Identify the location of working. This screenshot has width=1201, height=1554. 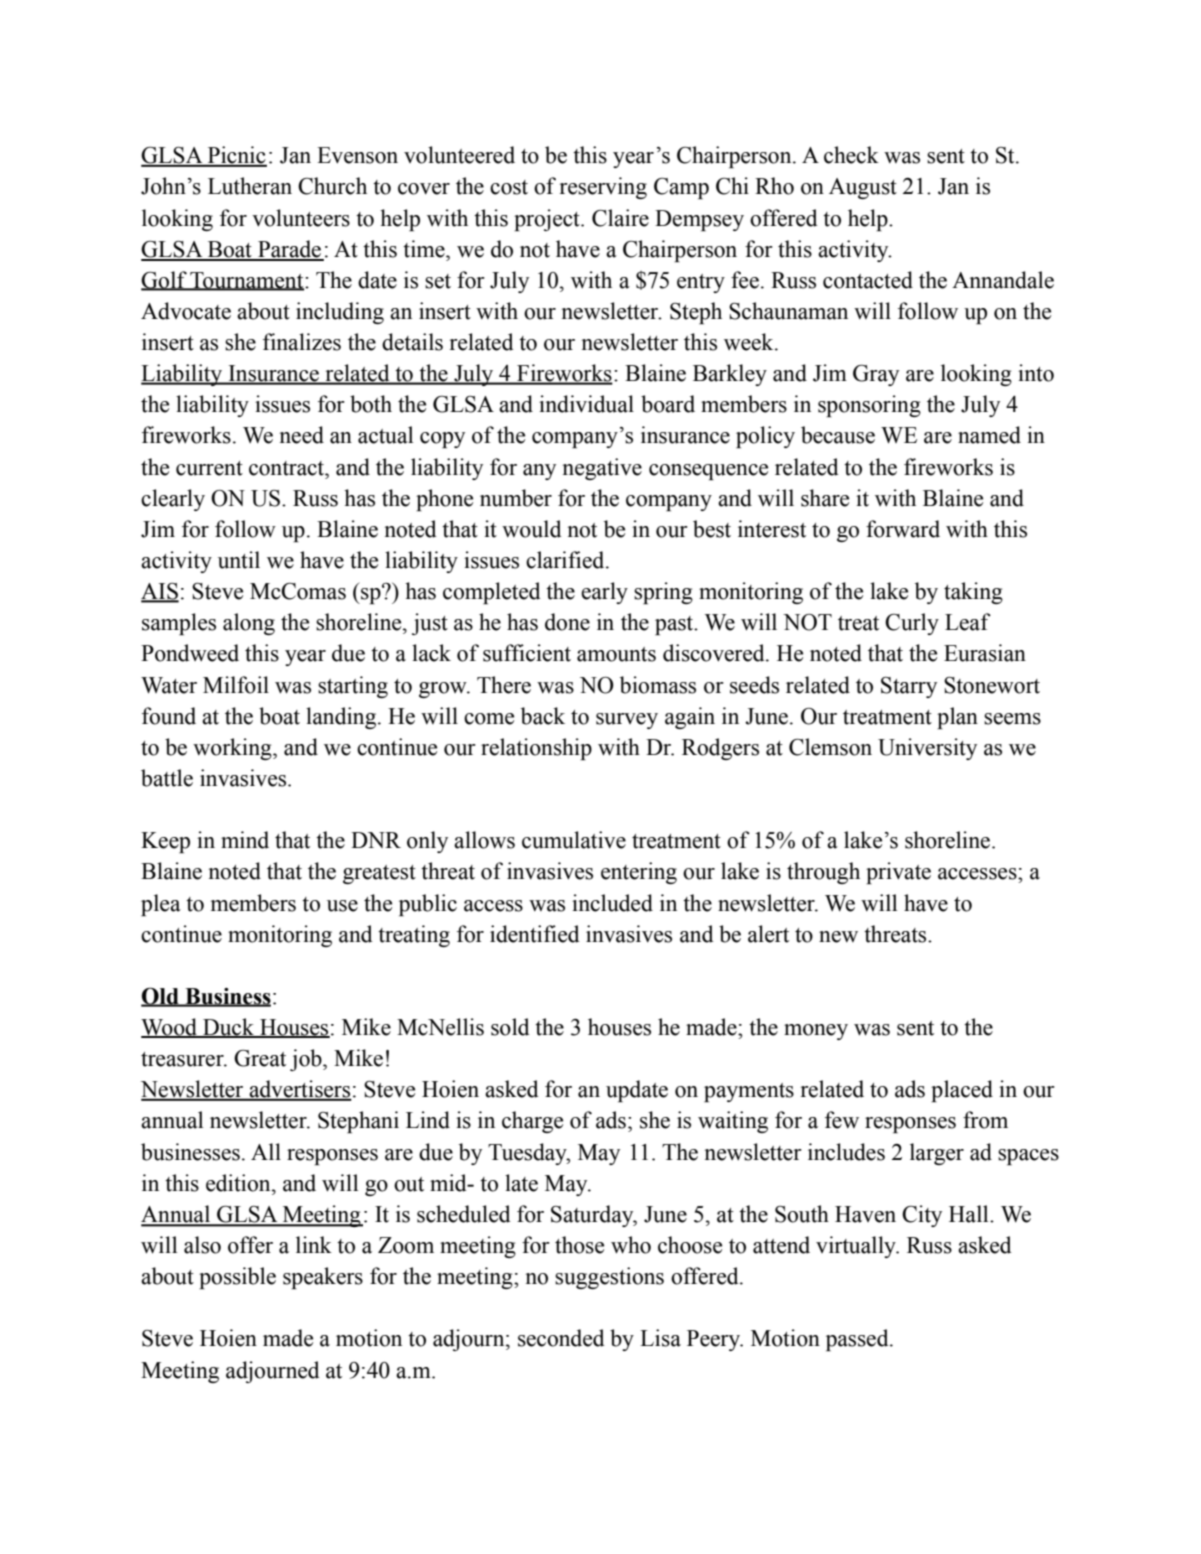
(233, 749).
